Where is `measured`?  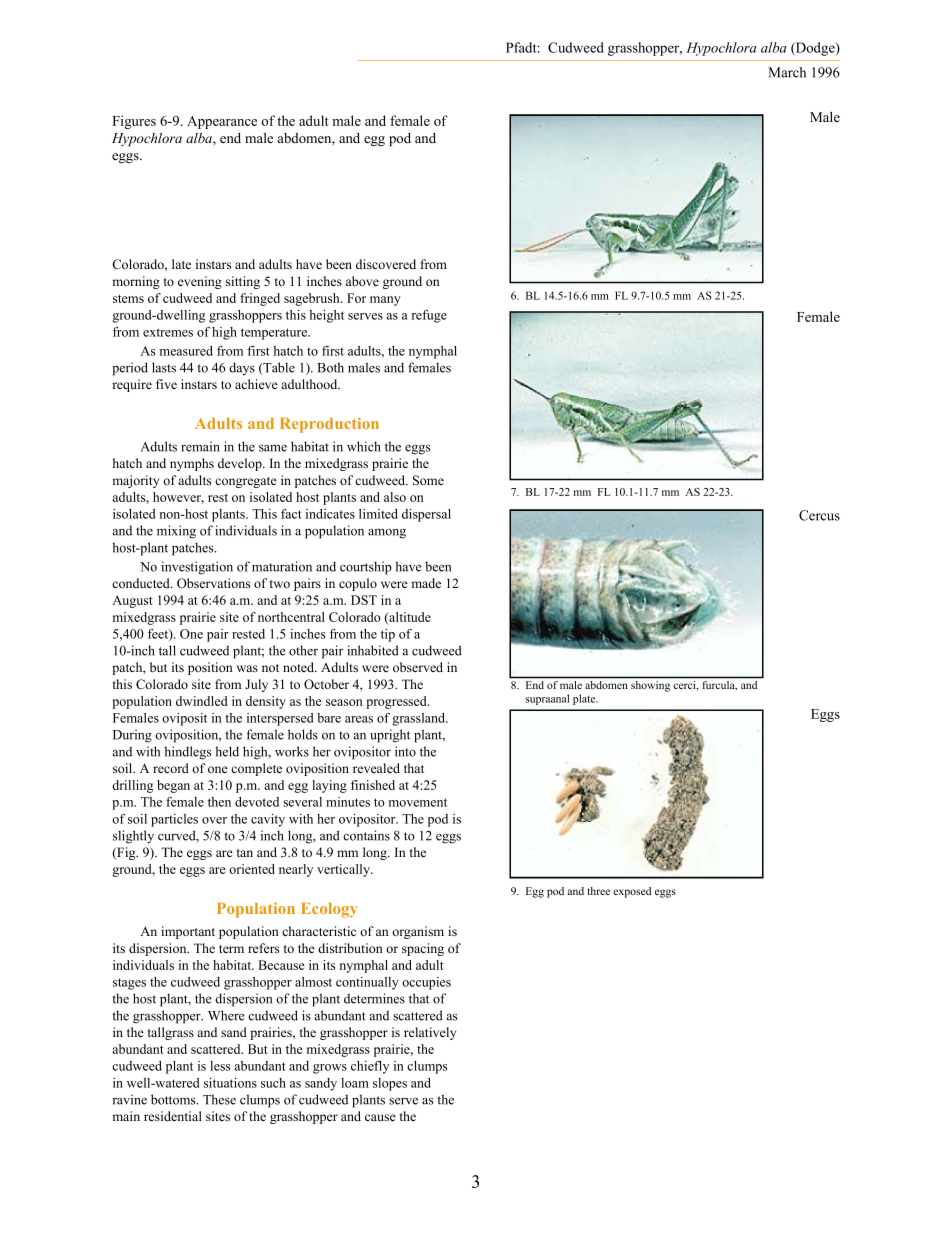 measured is located at coordinates (186, 351).
